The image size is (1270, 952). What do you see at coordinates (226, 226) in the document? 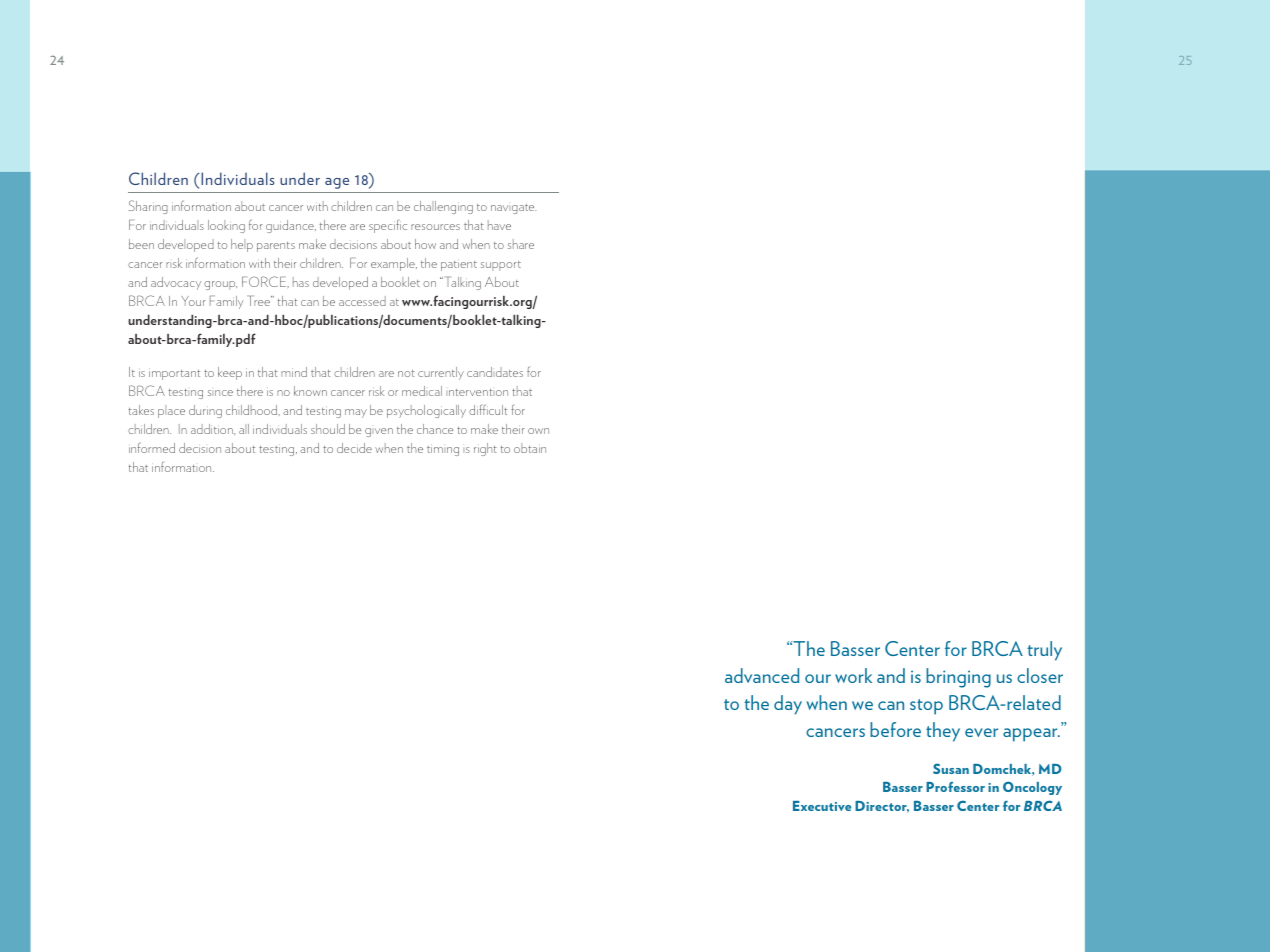
I see `looking` at bounding box center [226, 226].
